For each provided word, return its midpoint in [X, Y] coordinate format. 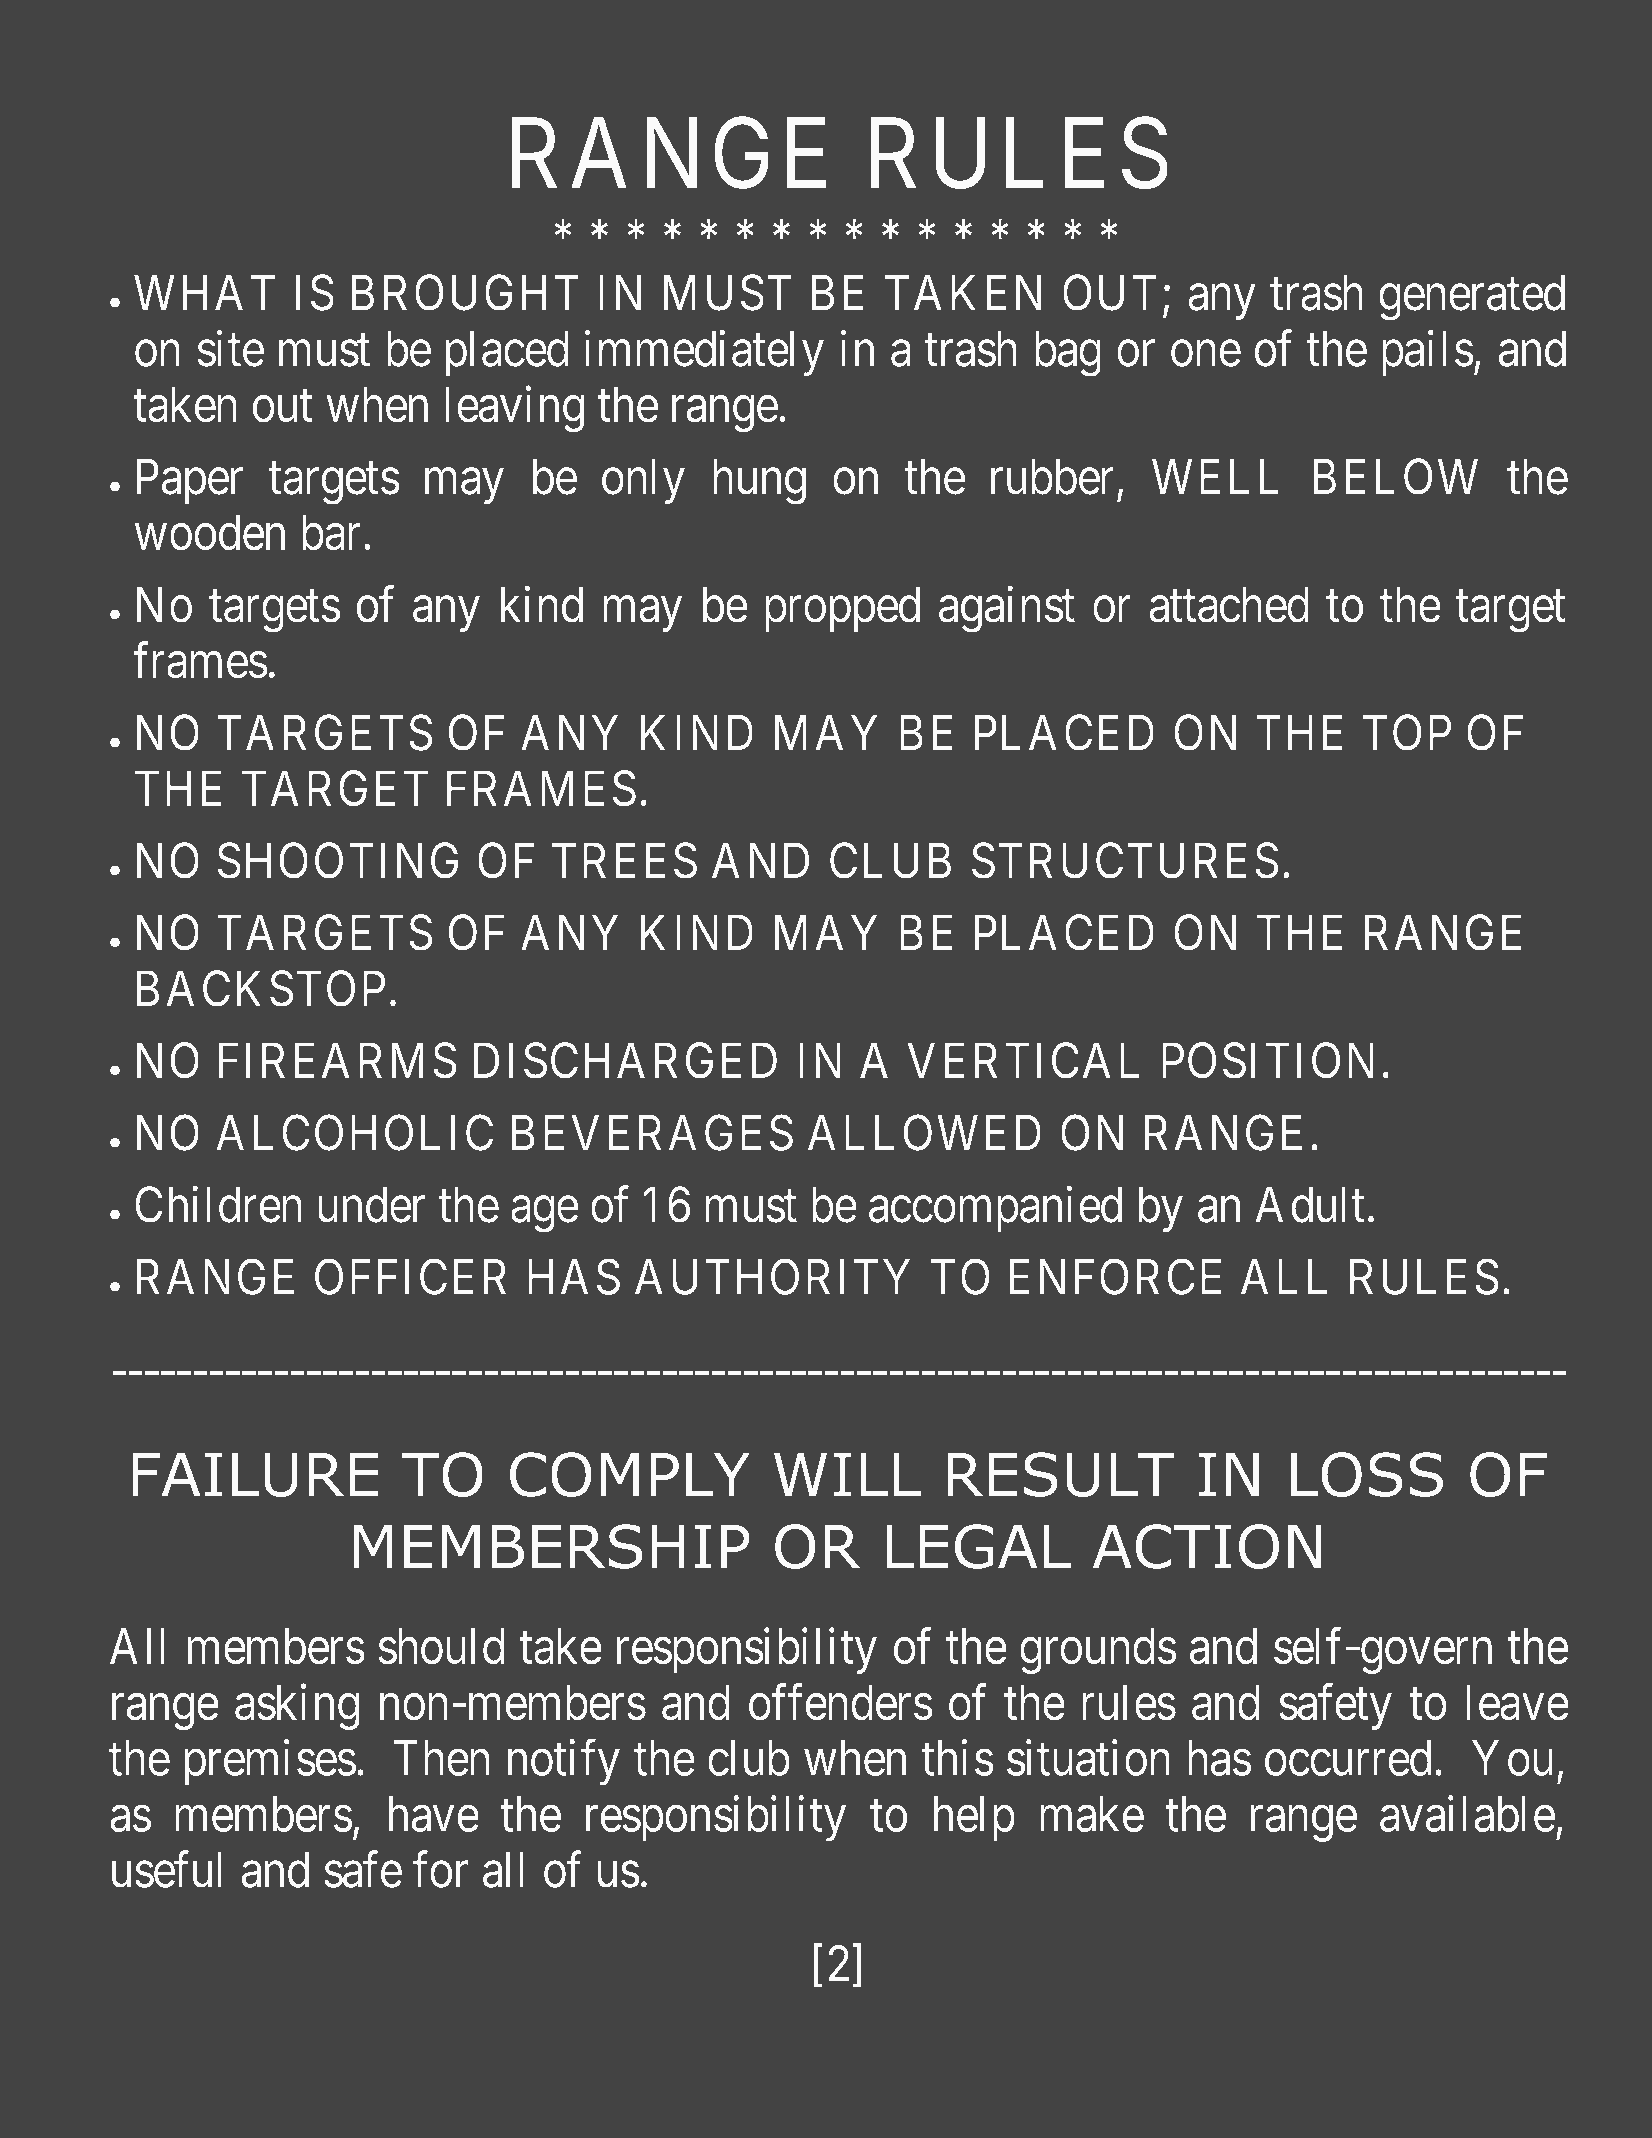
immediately [704, 353]
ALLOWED [924, 1133]
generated [1472, 298]
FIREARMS [337, 1061]
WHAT [204, 292]
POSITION [1268, 1061]
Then [441, 1758]
